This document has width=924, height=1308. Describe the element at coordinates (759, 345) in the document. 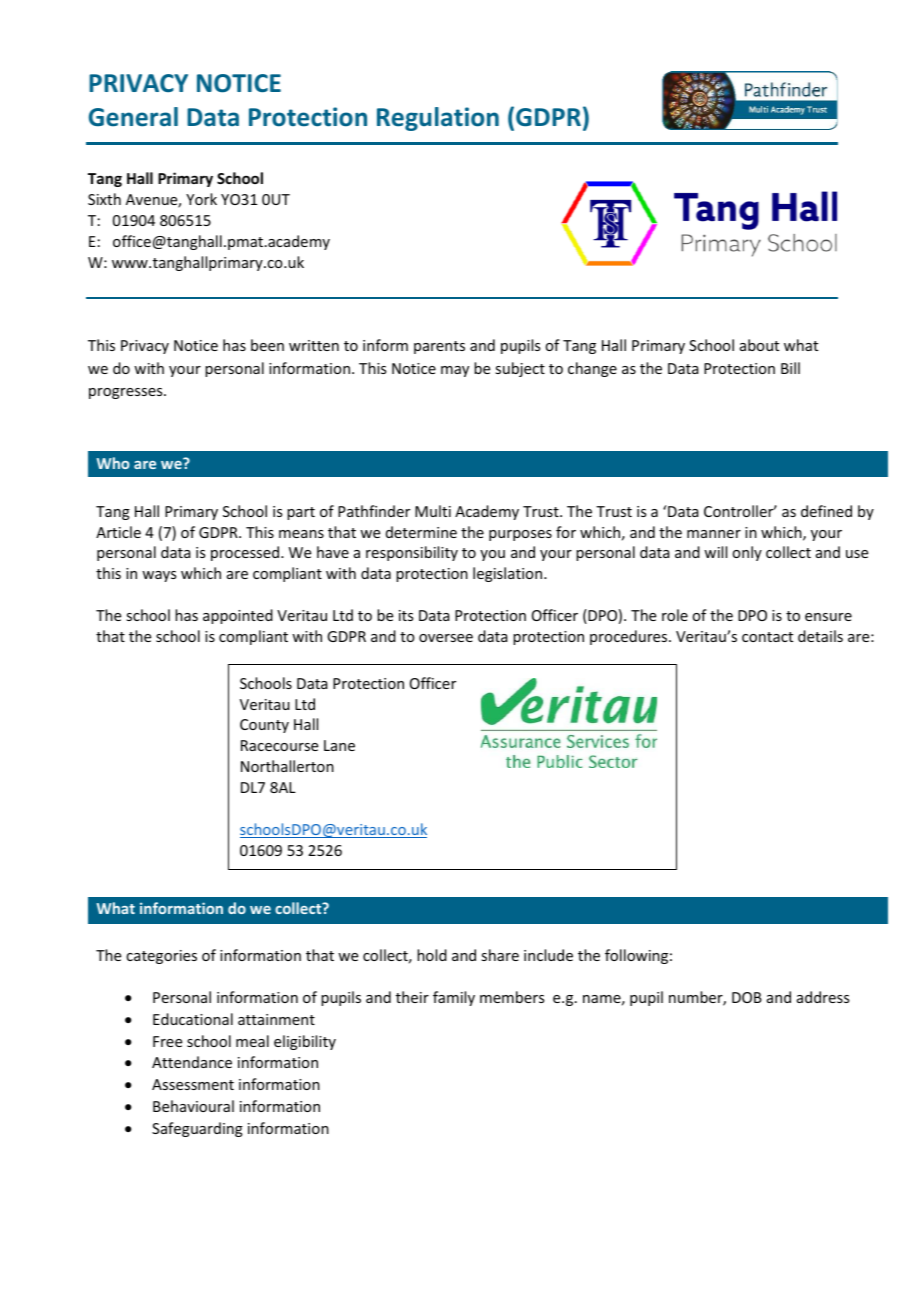

I see `about` at that location.
